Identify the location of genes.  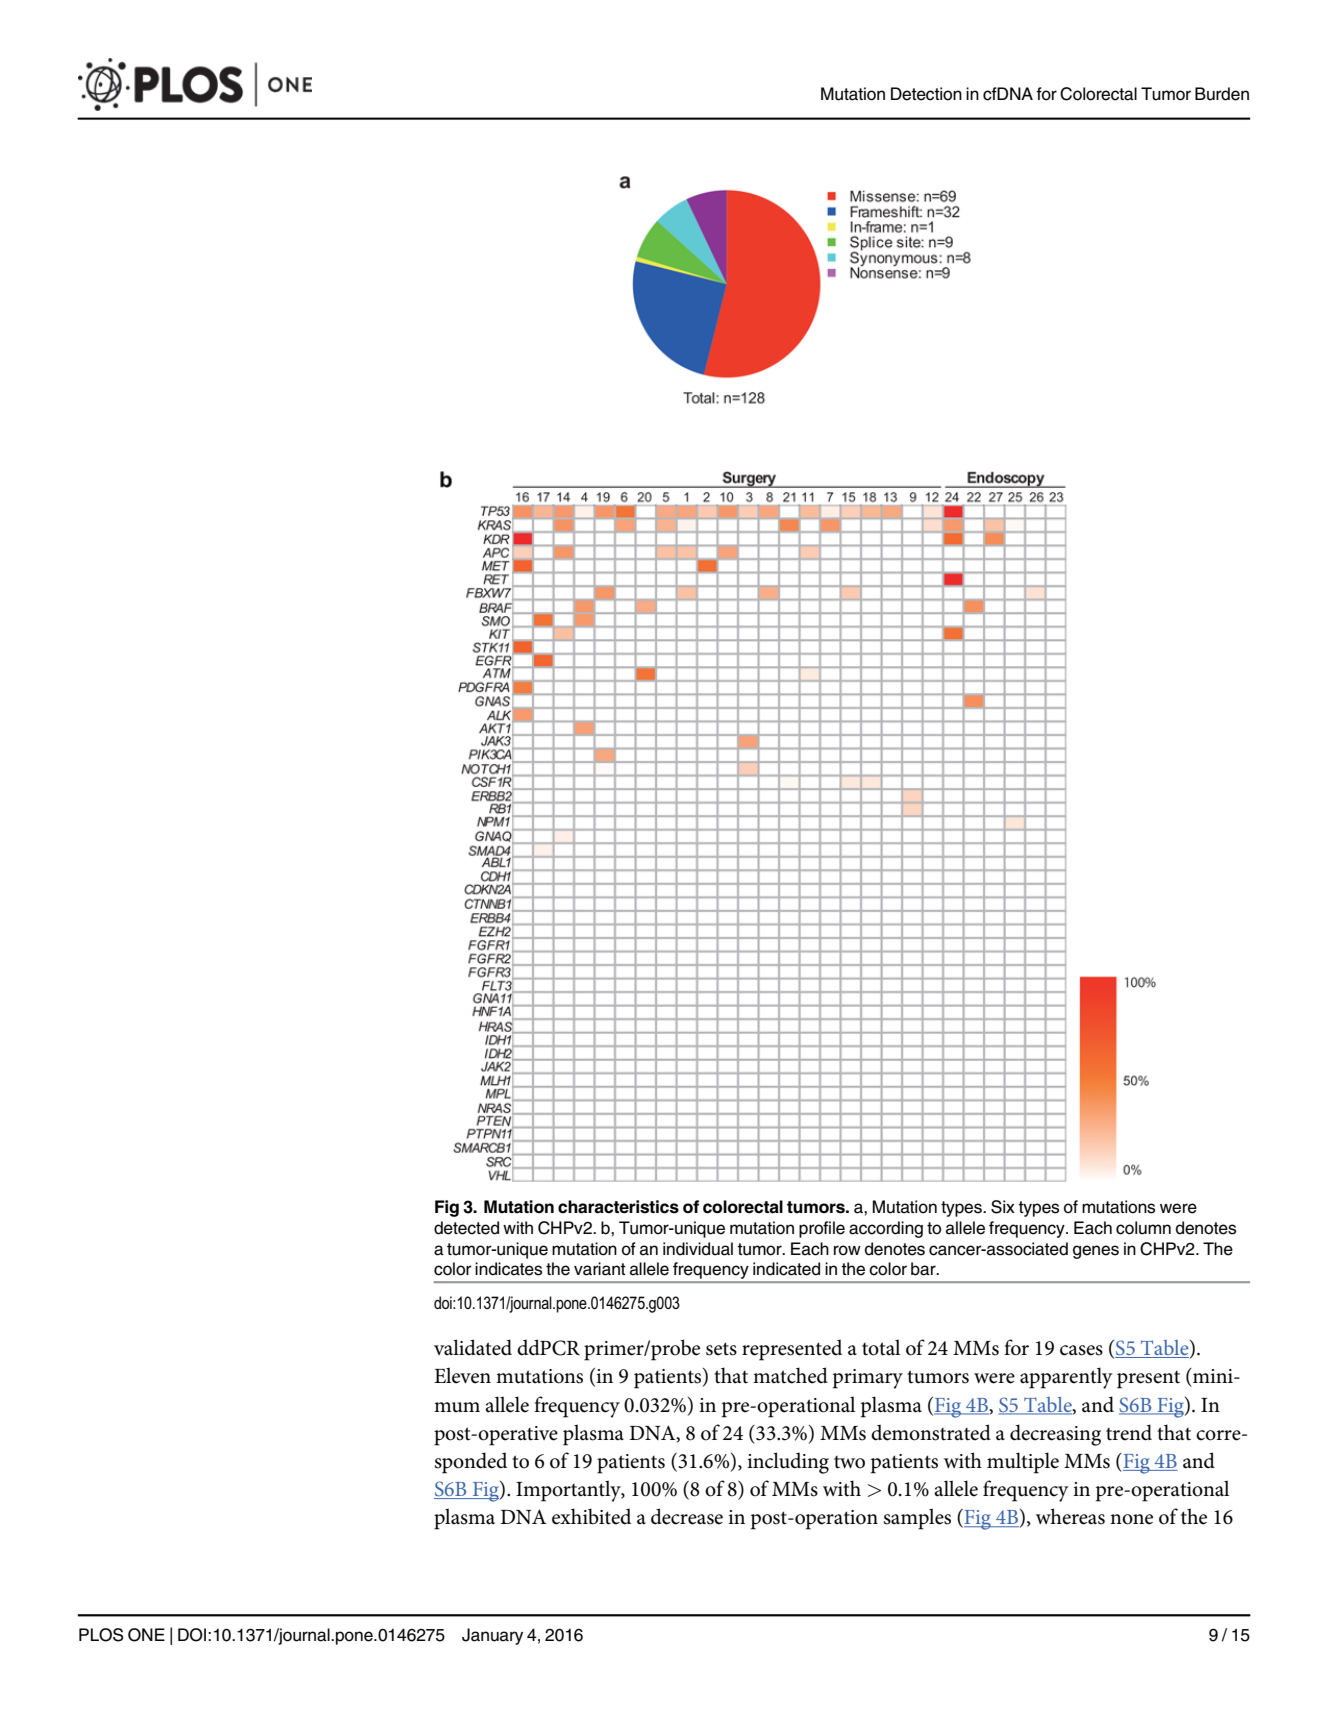
(1096, 1252).
